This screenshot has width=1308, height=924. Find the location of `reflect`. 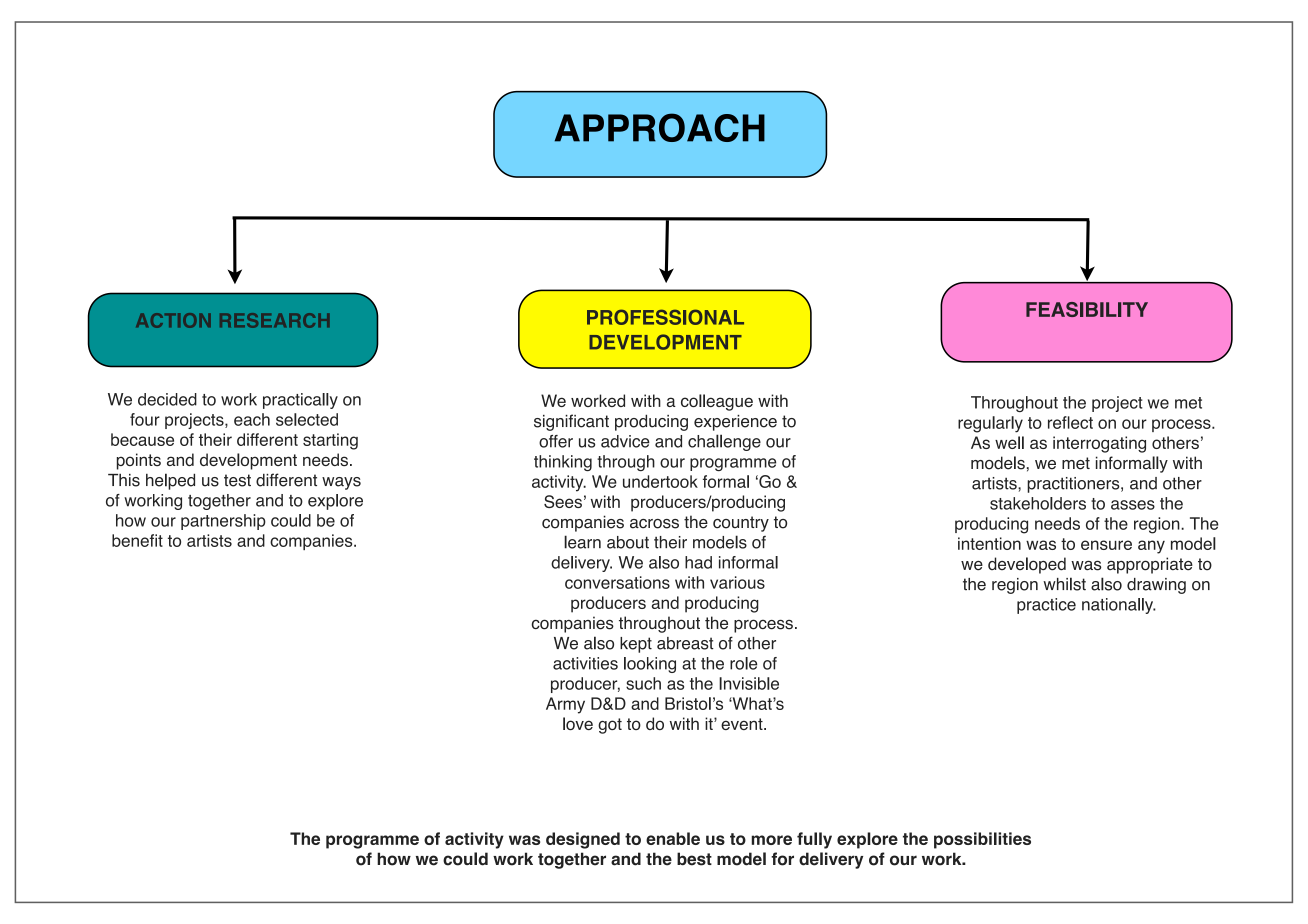

reflect is located at coordinates (1070, 422).
